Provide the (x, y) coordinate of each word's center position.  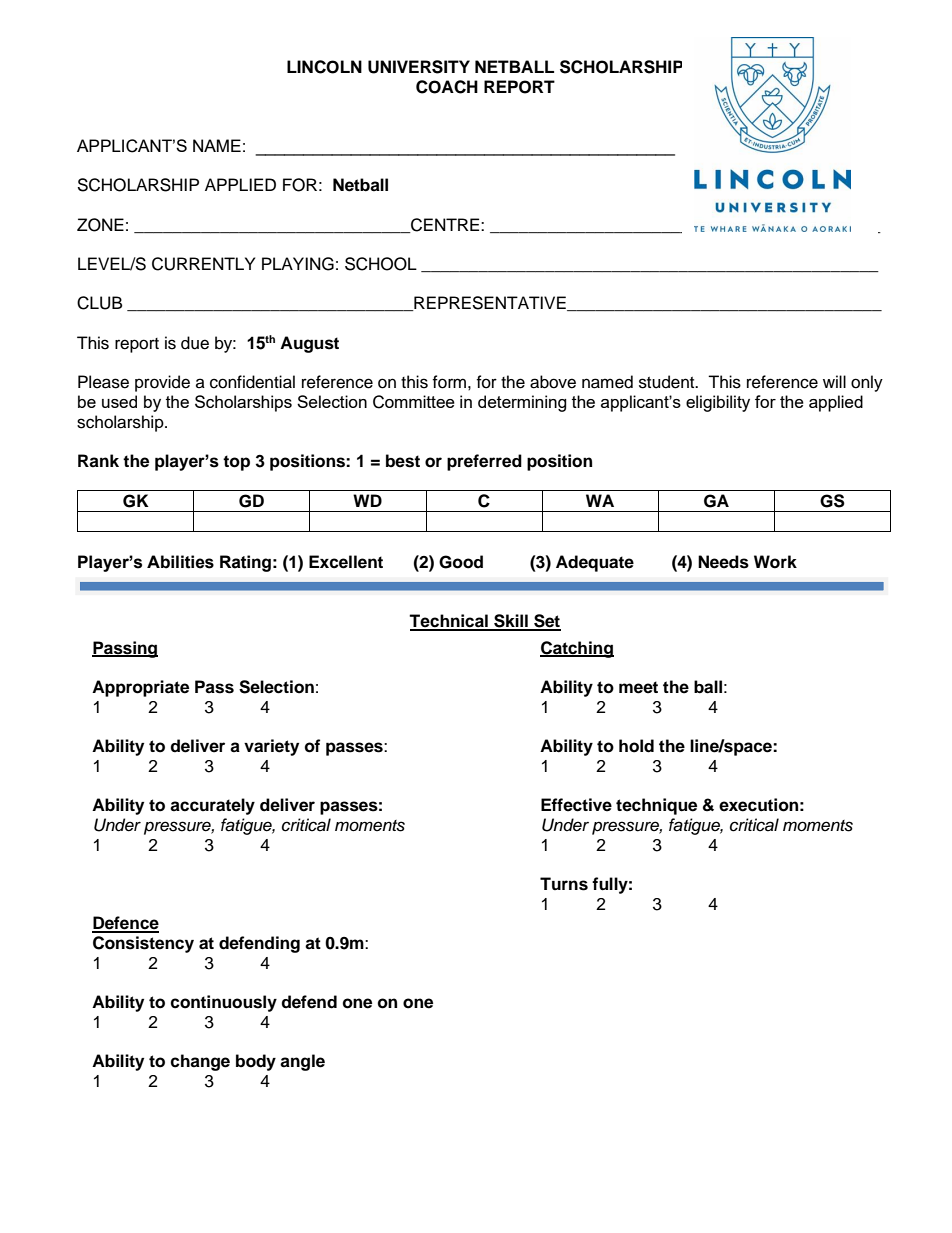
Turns (564, 884)
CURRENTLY (203, 264)
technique (656, 806)
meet (638, 687)
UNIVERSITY (419, 67)
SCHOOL (381, 264)
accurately (212, 806)
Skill (511, 622)
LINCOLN (324, 67)
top (236, 463)
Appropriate (140, 688)
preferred (484, 462)
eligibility (718, 403)
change (200, 1062)
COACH (447, 87)
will (834, 381)
